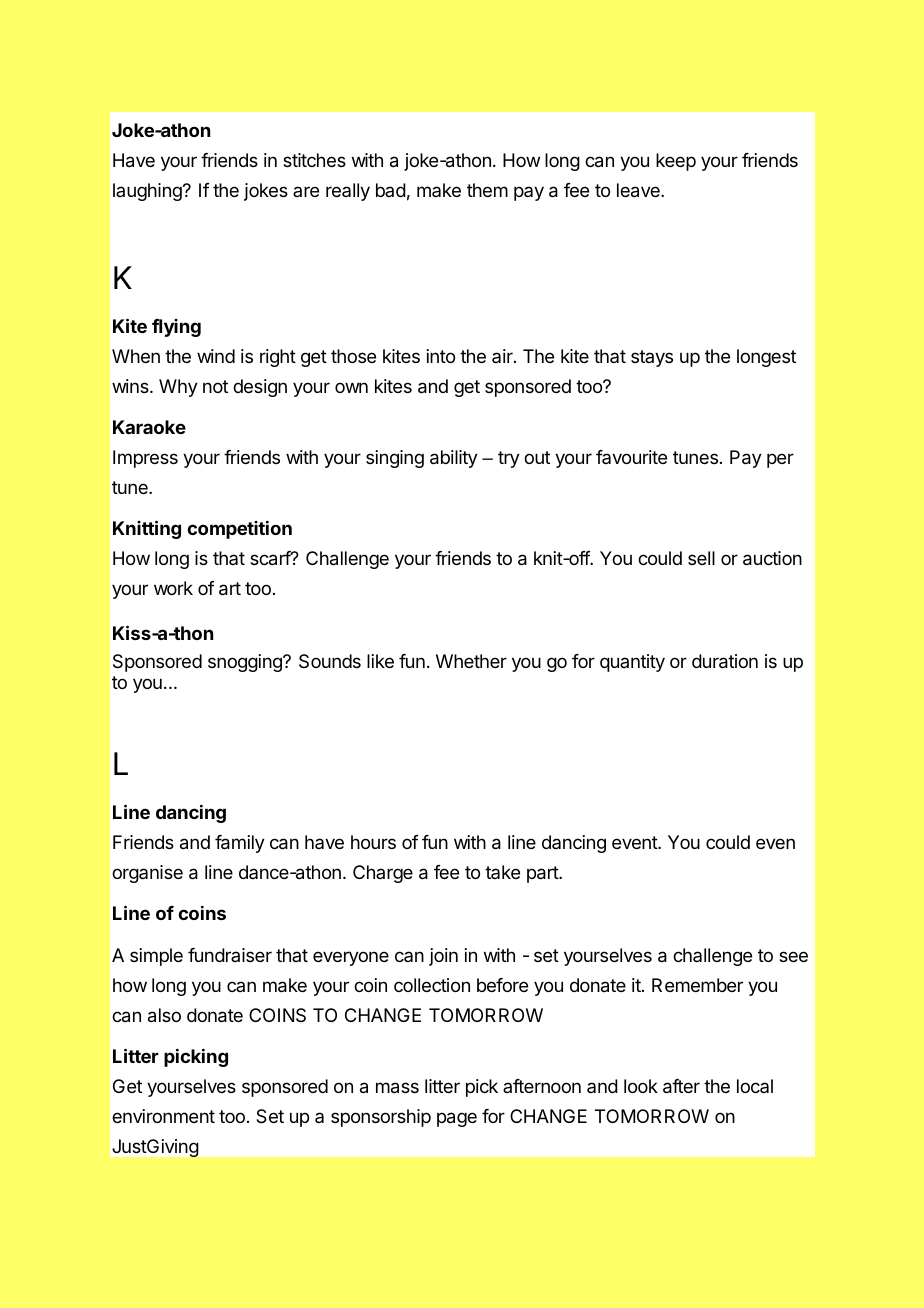 This image has width=924, height=1308. I want to click on page, so click(457, 1119).
